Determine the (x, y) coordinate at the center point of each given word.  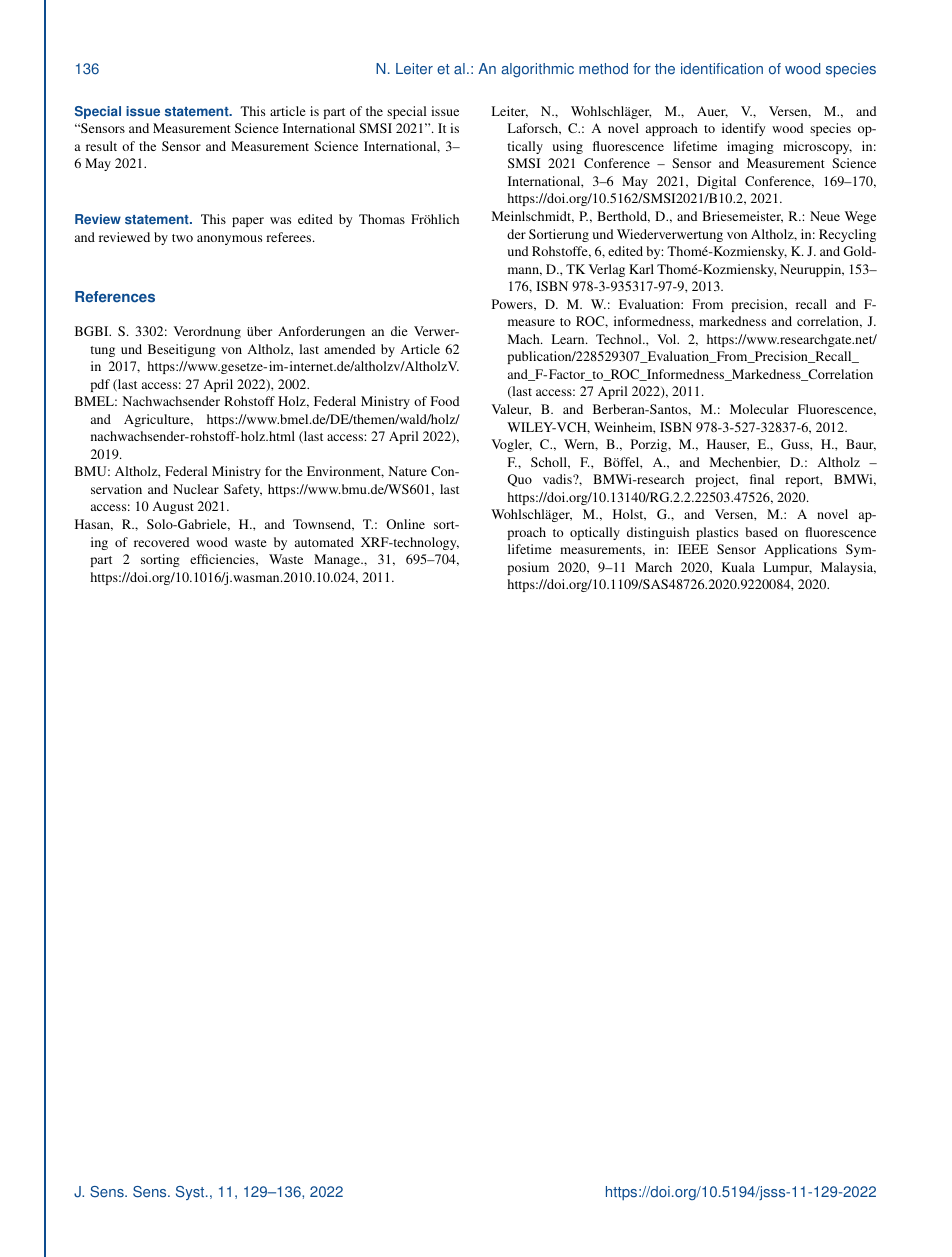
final (762, 479)
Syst (191, 1193)
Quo (519, 480)
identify (743, 129)
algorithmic (537, 70)
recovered (161, 542)
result (101, 146)
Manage (338, 560)
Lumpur (787, 568)
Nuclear (196, 489)
